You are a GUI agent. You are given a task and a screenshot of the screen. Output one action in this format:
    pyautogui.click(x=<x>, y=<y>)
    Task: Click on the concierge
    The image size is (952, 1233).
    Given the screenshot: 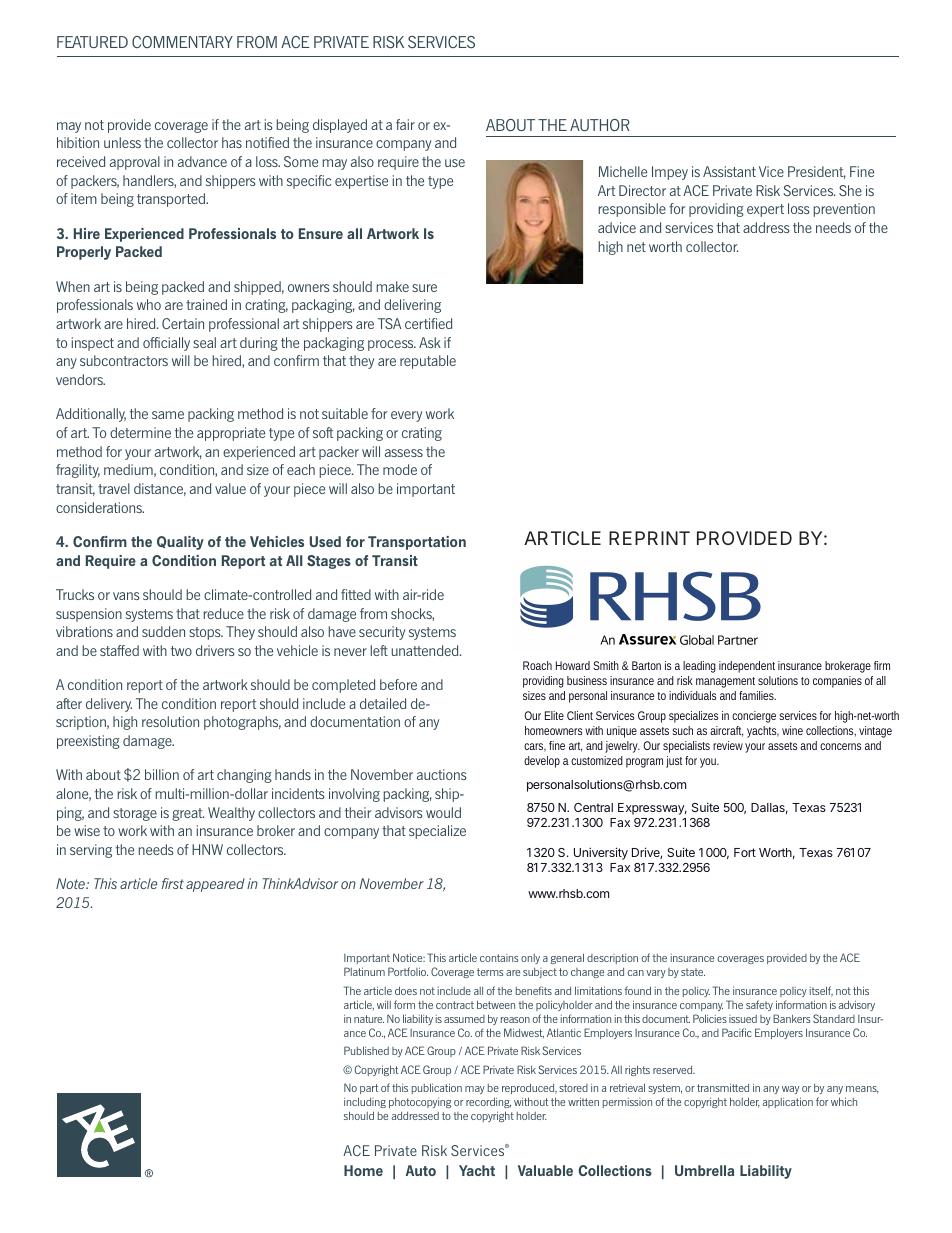 What is the action you would take?
    pyautogui.click(x=754, y=717)
